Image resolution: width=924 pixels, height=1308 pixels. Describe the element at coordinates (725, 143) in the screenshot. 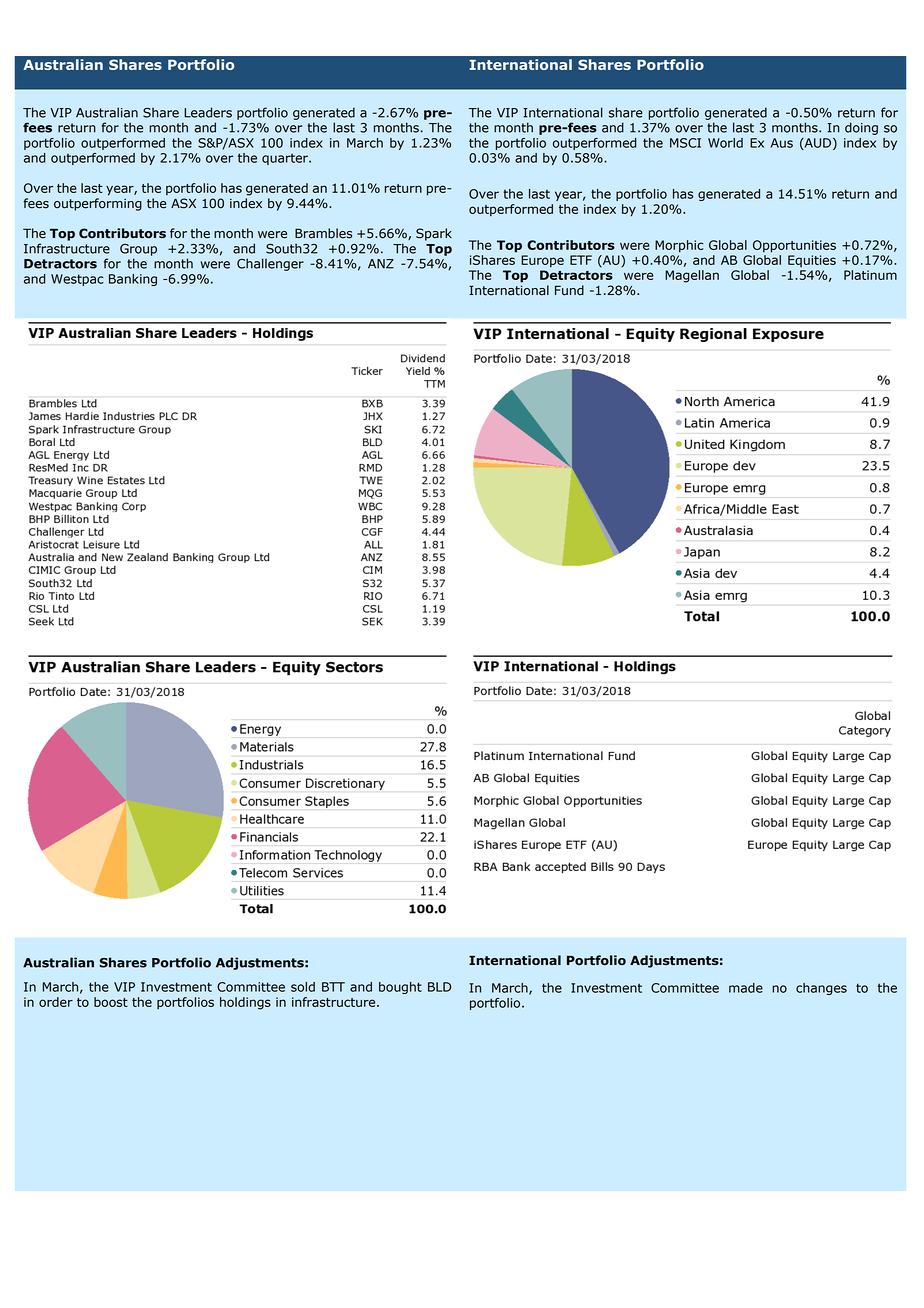

I see `World` at that location.
